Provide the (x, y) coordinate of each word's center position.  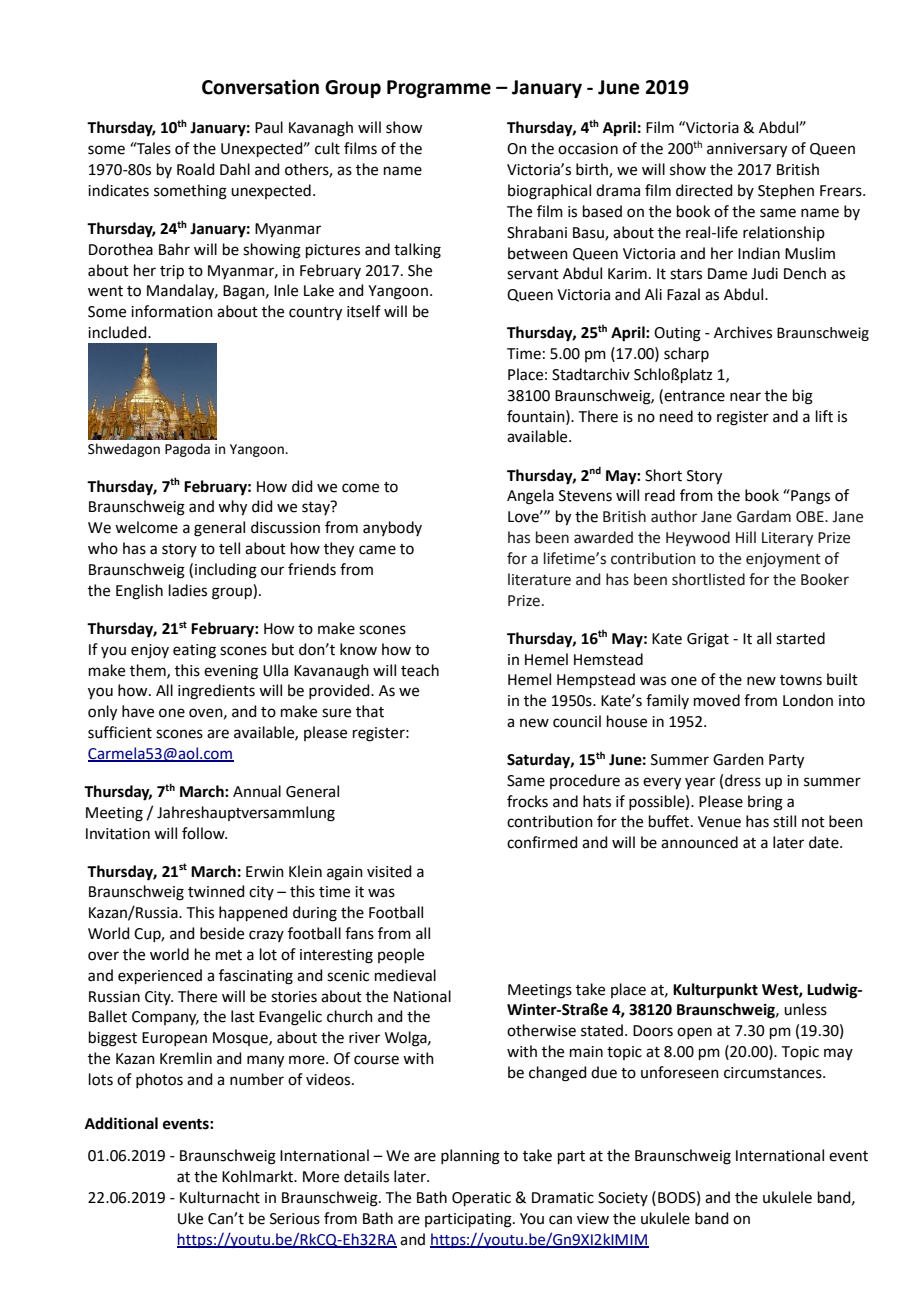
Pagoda (187, 450)
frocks (527, 801)
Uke (190, 1218)
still (784, 821)
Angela (530, 497)
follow (204, 833)
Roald (196, 169)
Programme (439, 89)
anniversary (747, 150)
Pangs (809, 497)
